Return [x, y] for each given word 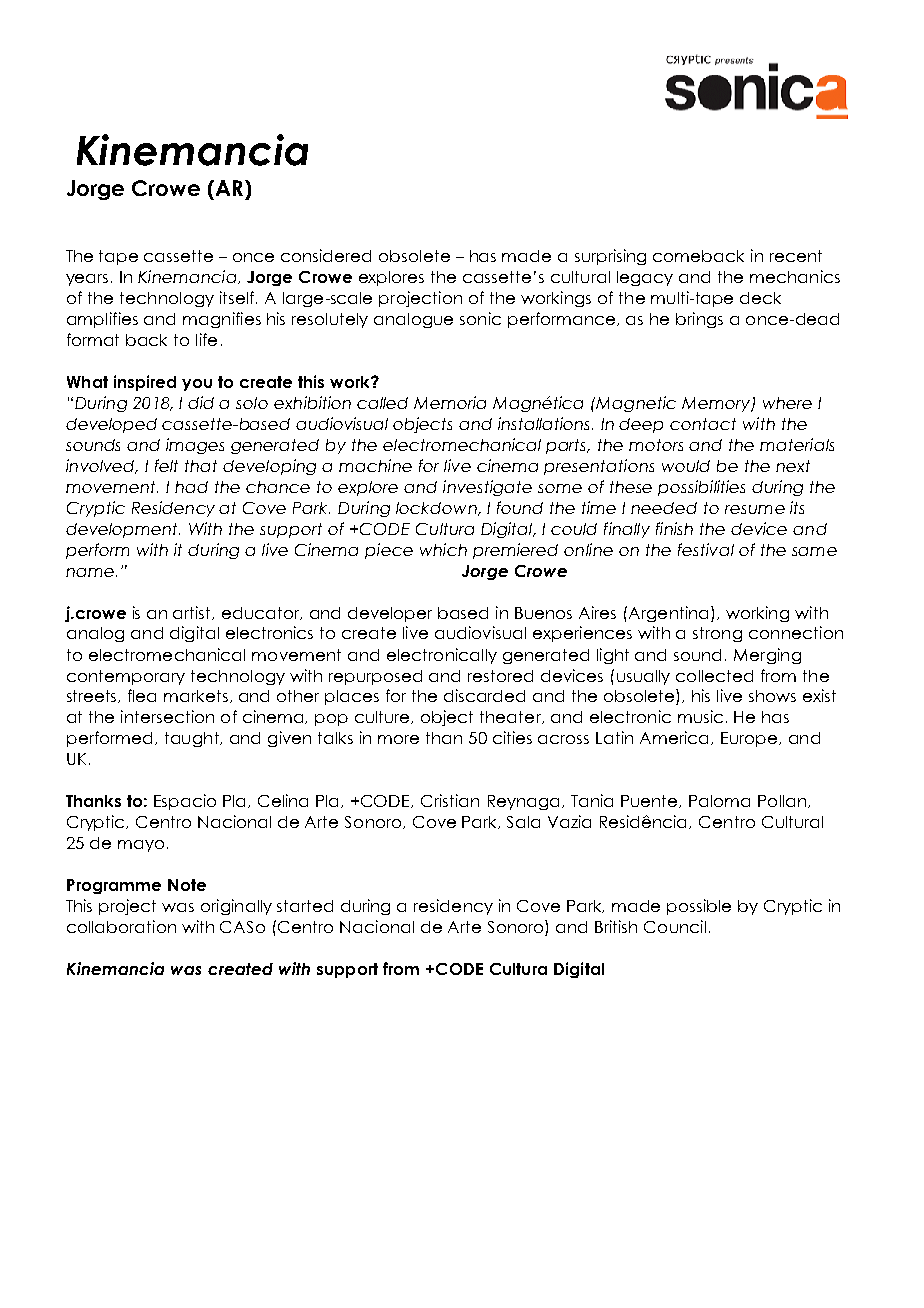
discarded [484, 695]
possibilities [701, 488]
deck [760, 298]
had [191, 487]
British [616, 926]
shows [772, 696]
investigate [487, 488]
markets [196, 696]
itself [238, 297]
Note [187, 885]
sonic [480, 318]
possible [699, 907]
